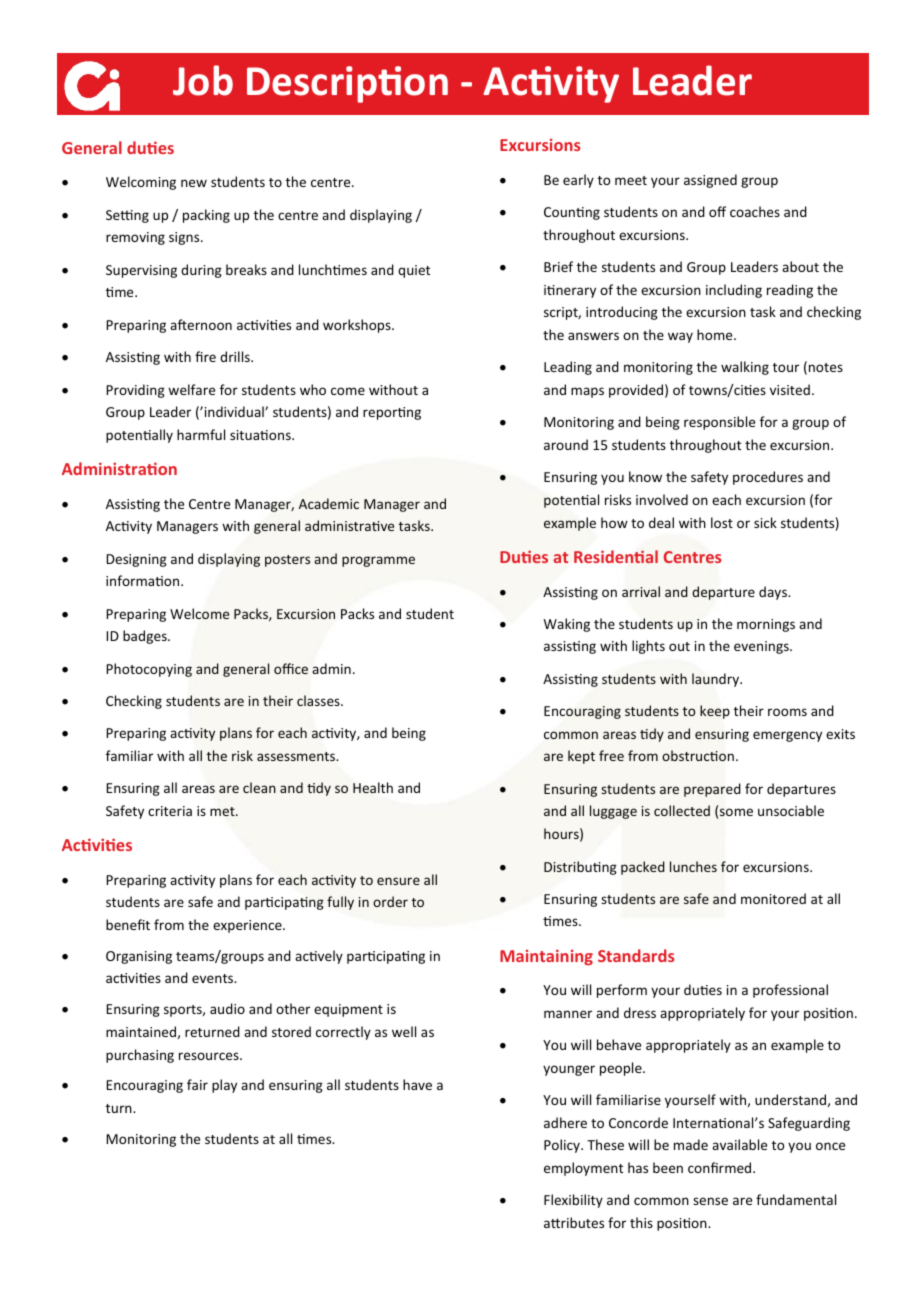  I want to click on met, so click(223, 811).
